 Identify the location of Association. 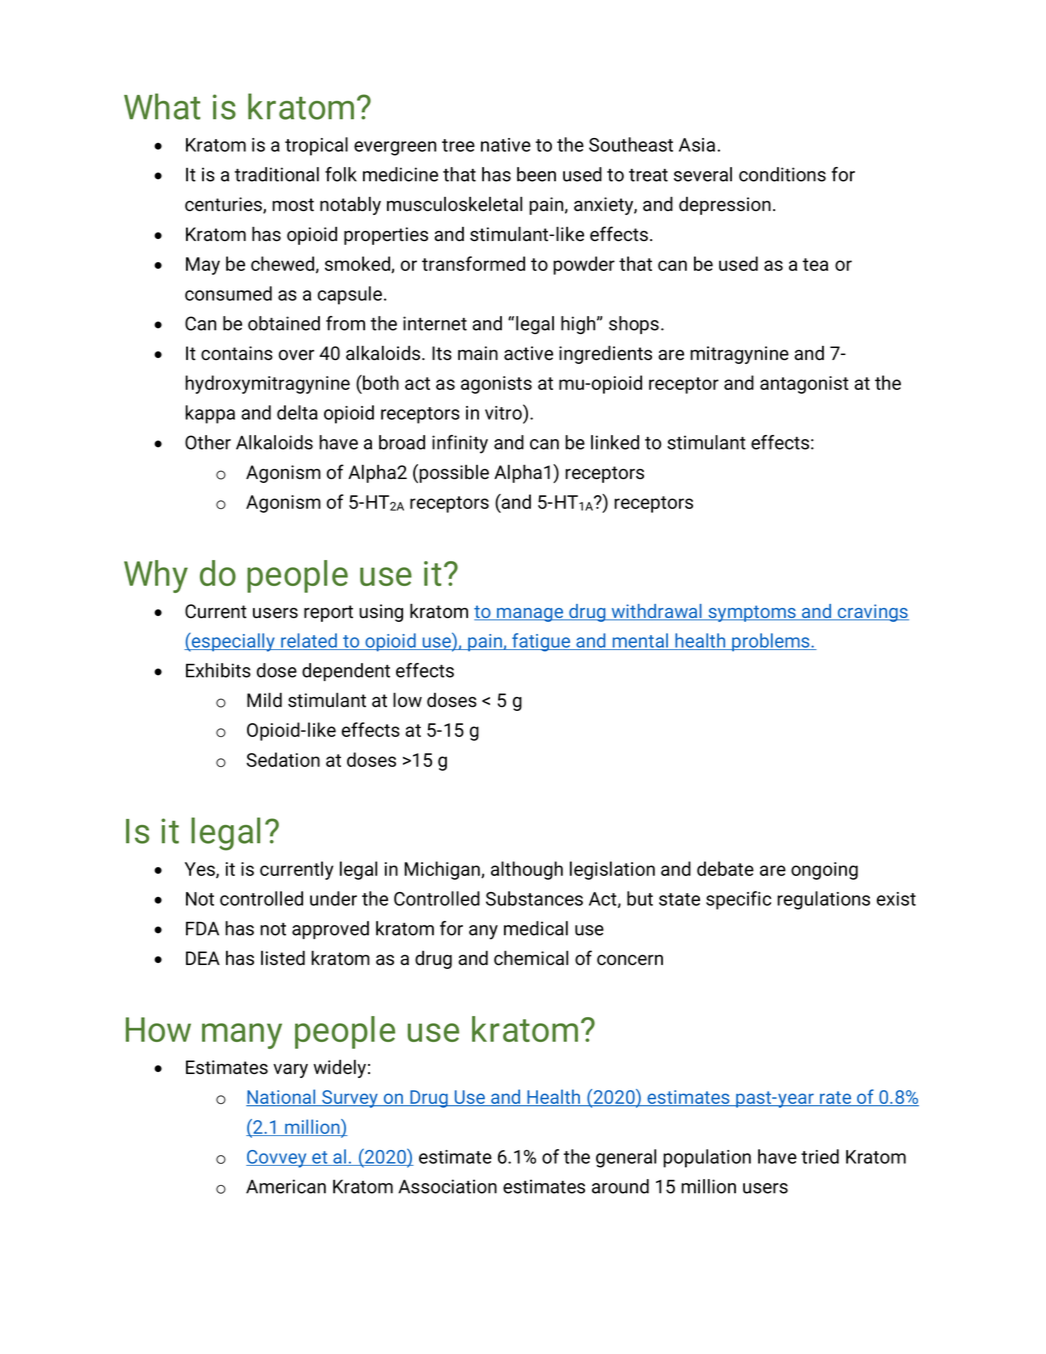
(447, 1186).
